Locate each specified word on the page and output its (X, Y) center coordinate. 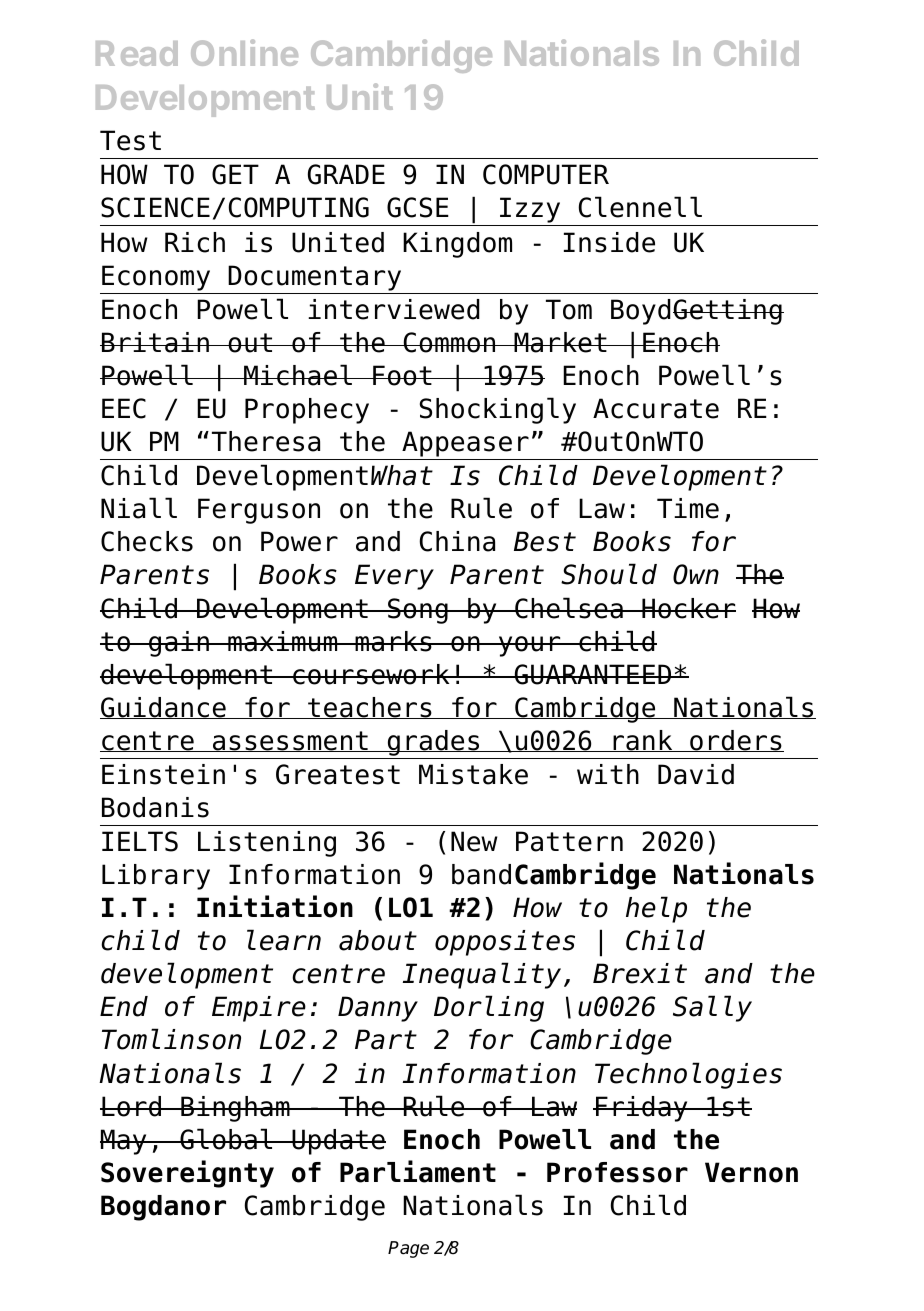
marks (393, 641)
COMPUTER (546, 174)
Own (696, 574)
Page (408, 1249)
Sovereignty (187, 1174)
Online (244, 52)
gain (179, 644)
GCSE (418, 207)
